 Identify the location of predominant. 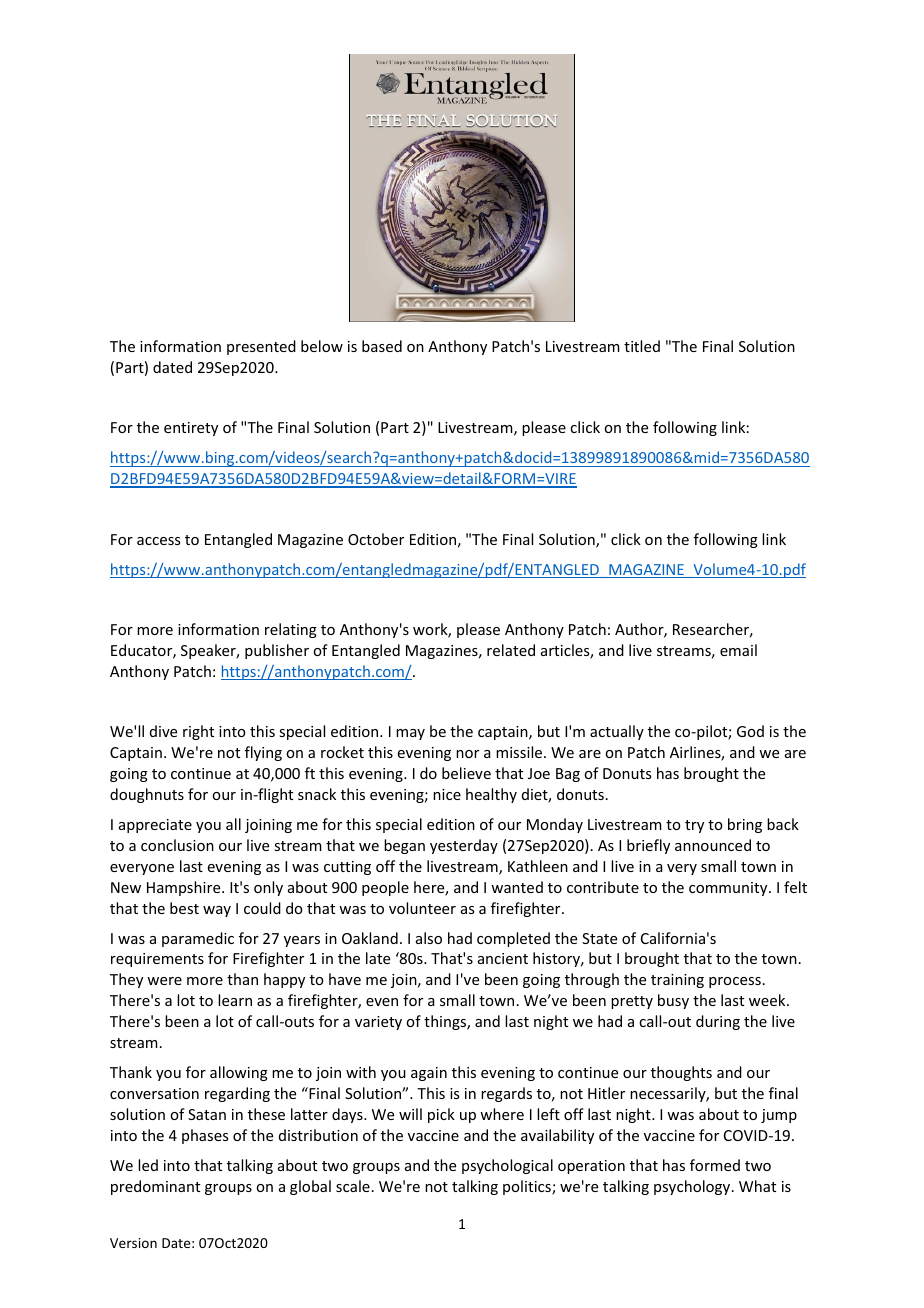
(155, 1187).
